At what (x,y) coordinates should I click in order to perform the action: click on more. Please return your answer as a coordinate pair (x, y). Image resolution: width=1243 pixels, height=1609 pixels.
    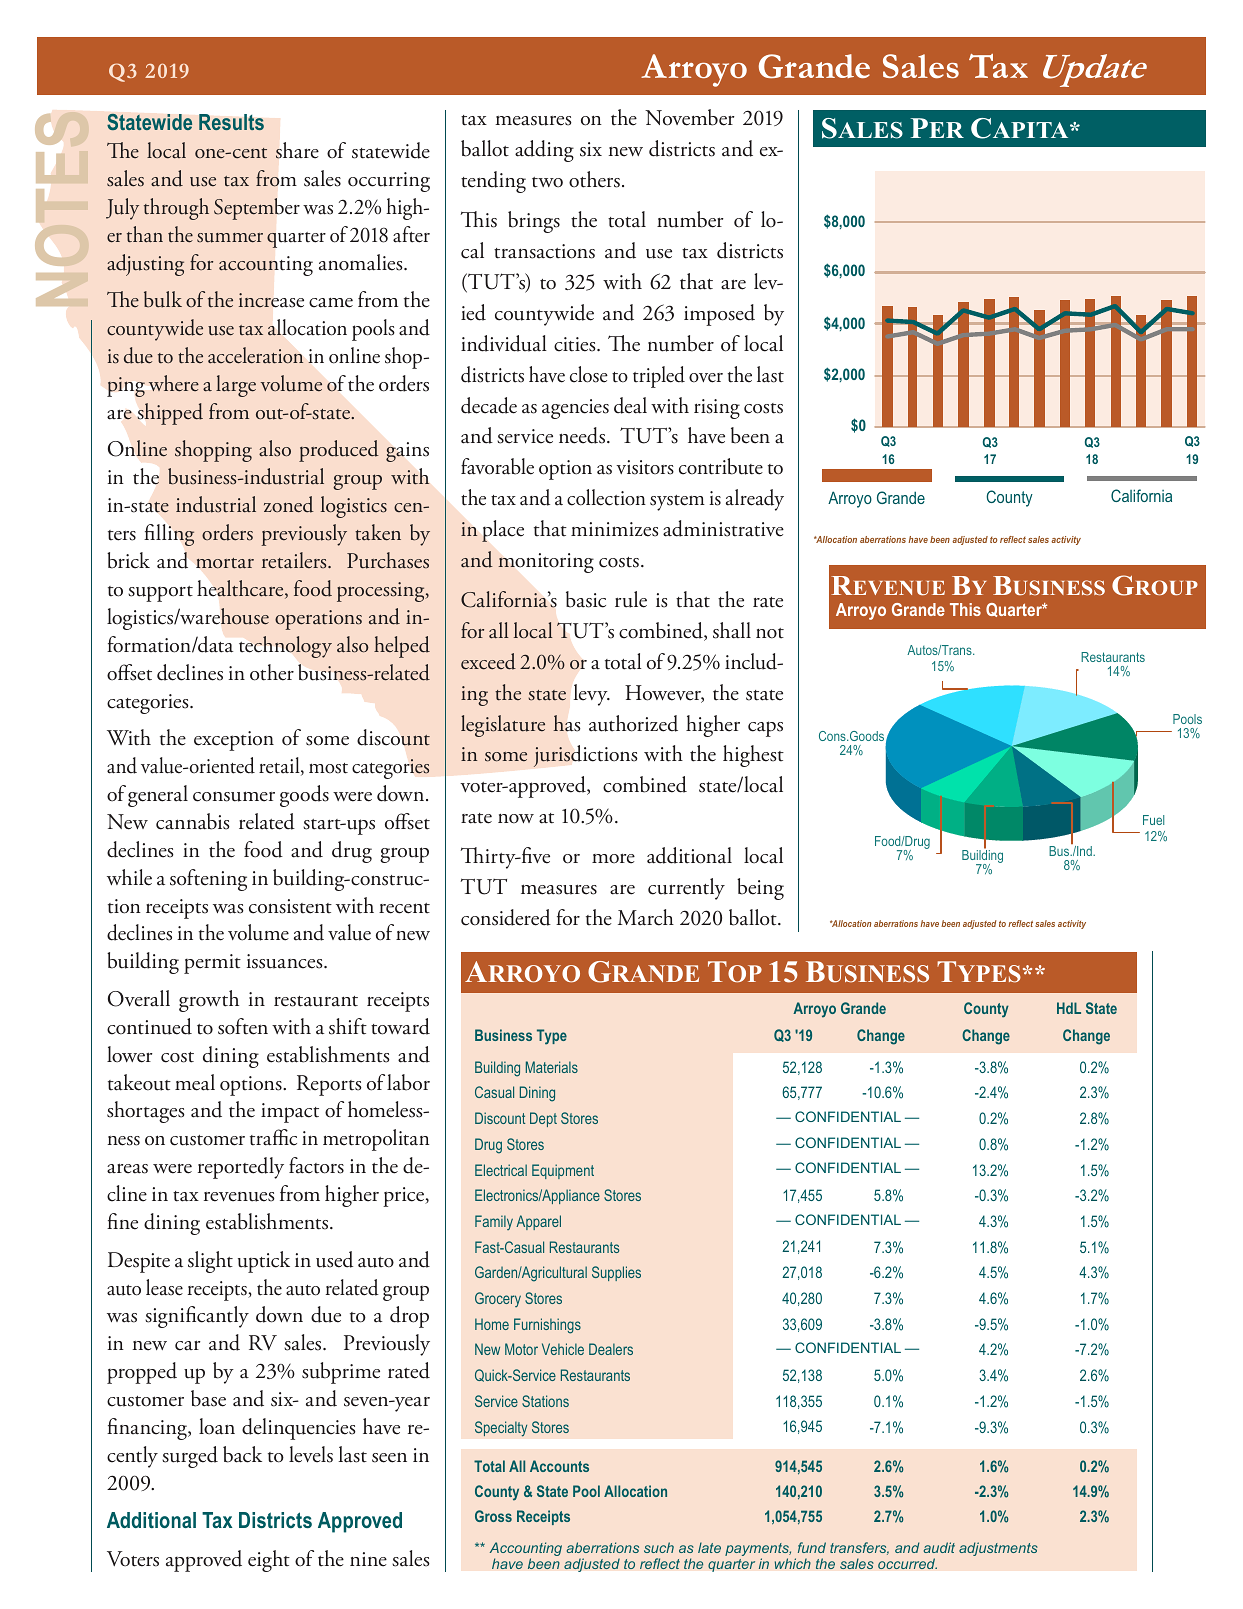
    Looking at the image, I should click on (613, 858).
